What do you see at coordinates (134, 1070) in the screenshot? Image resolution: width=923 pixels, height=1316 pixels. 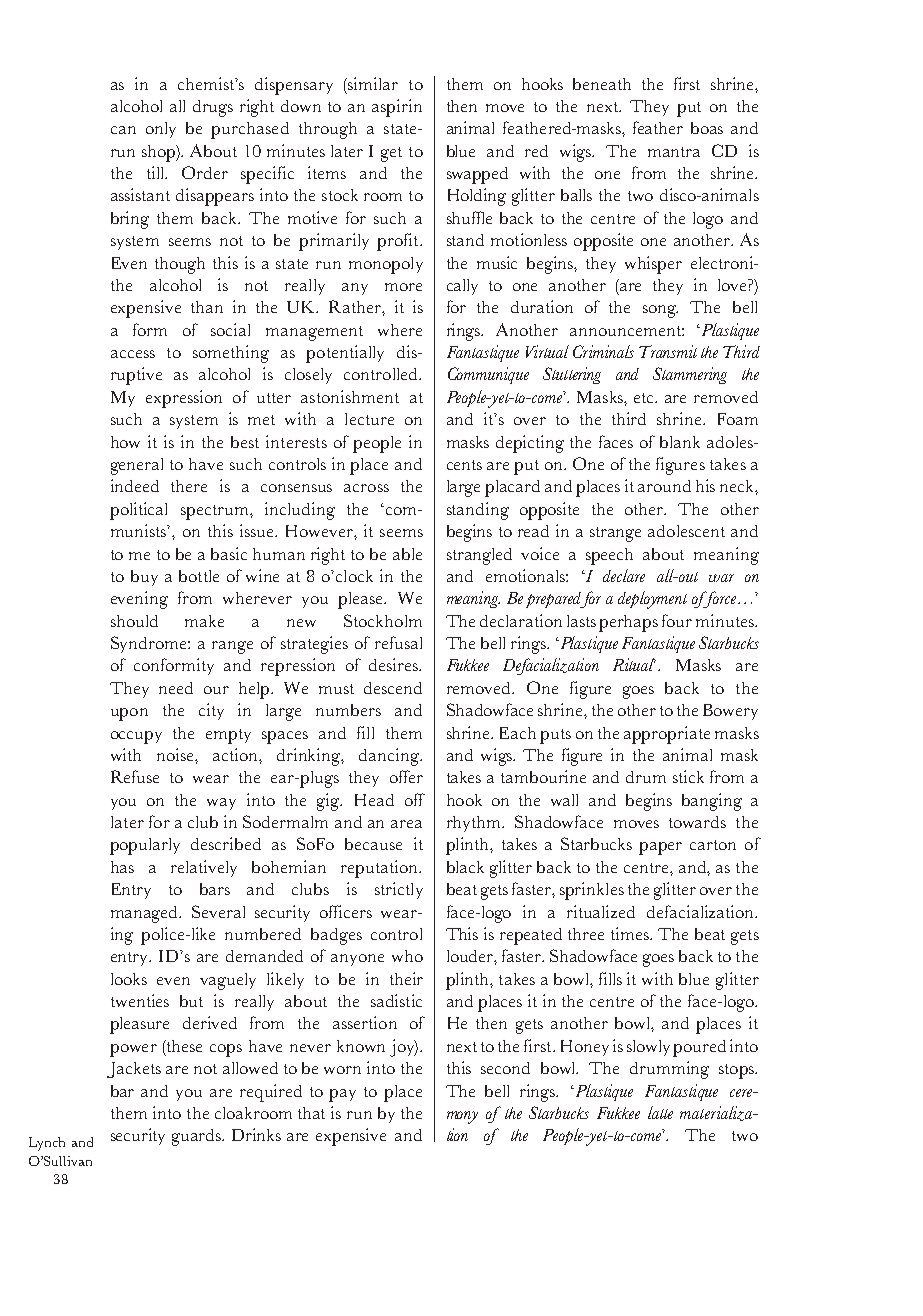 I see `Jackets` at bounding box center [134, 1070].
